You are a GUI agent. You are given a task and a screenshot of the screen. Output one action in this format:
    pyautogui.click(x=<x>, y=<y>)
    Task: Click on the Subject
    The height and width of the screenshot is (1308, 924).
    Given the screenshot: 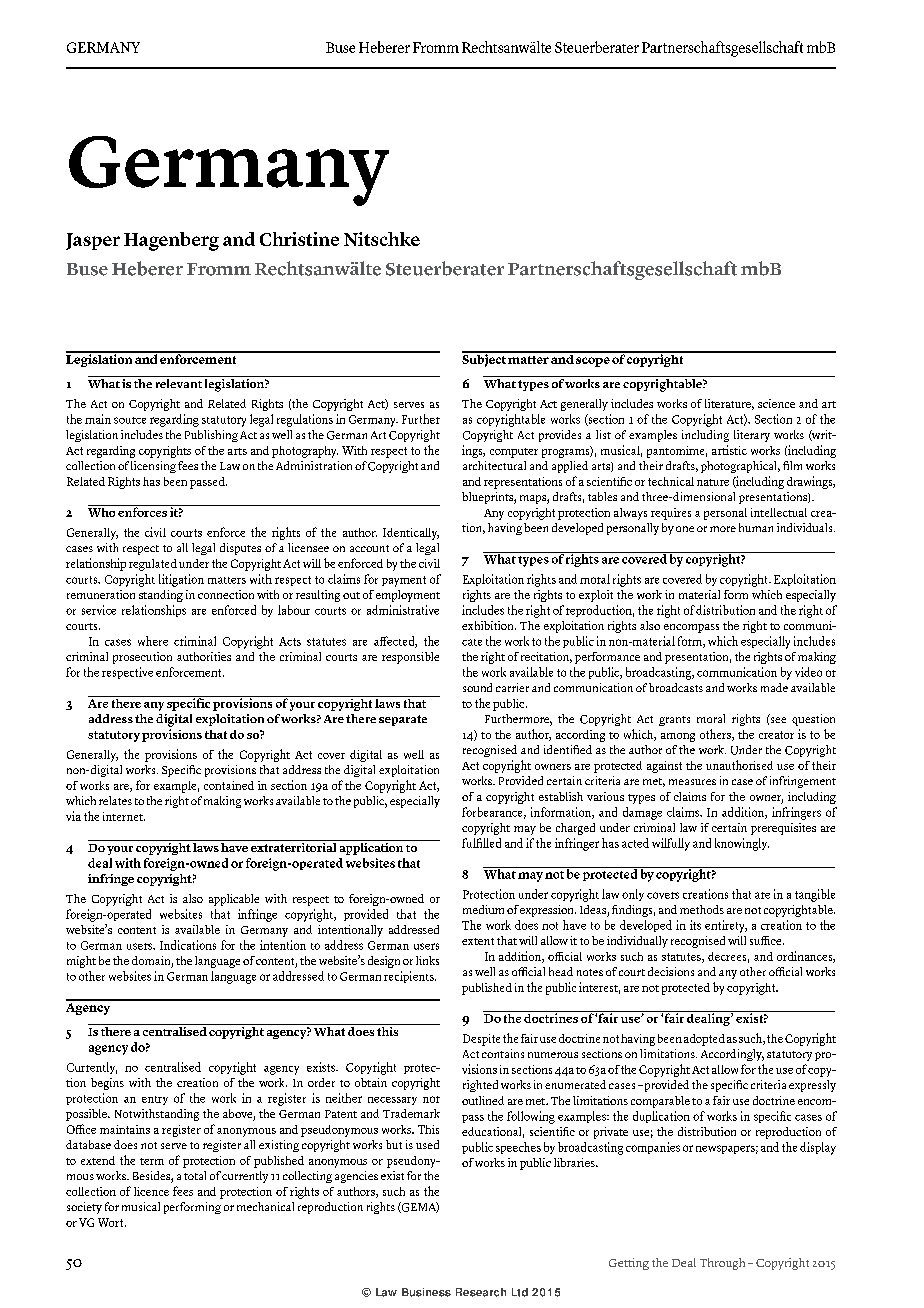 What is the action you would take?
    pyautogui.click(x=485, y=359)
